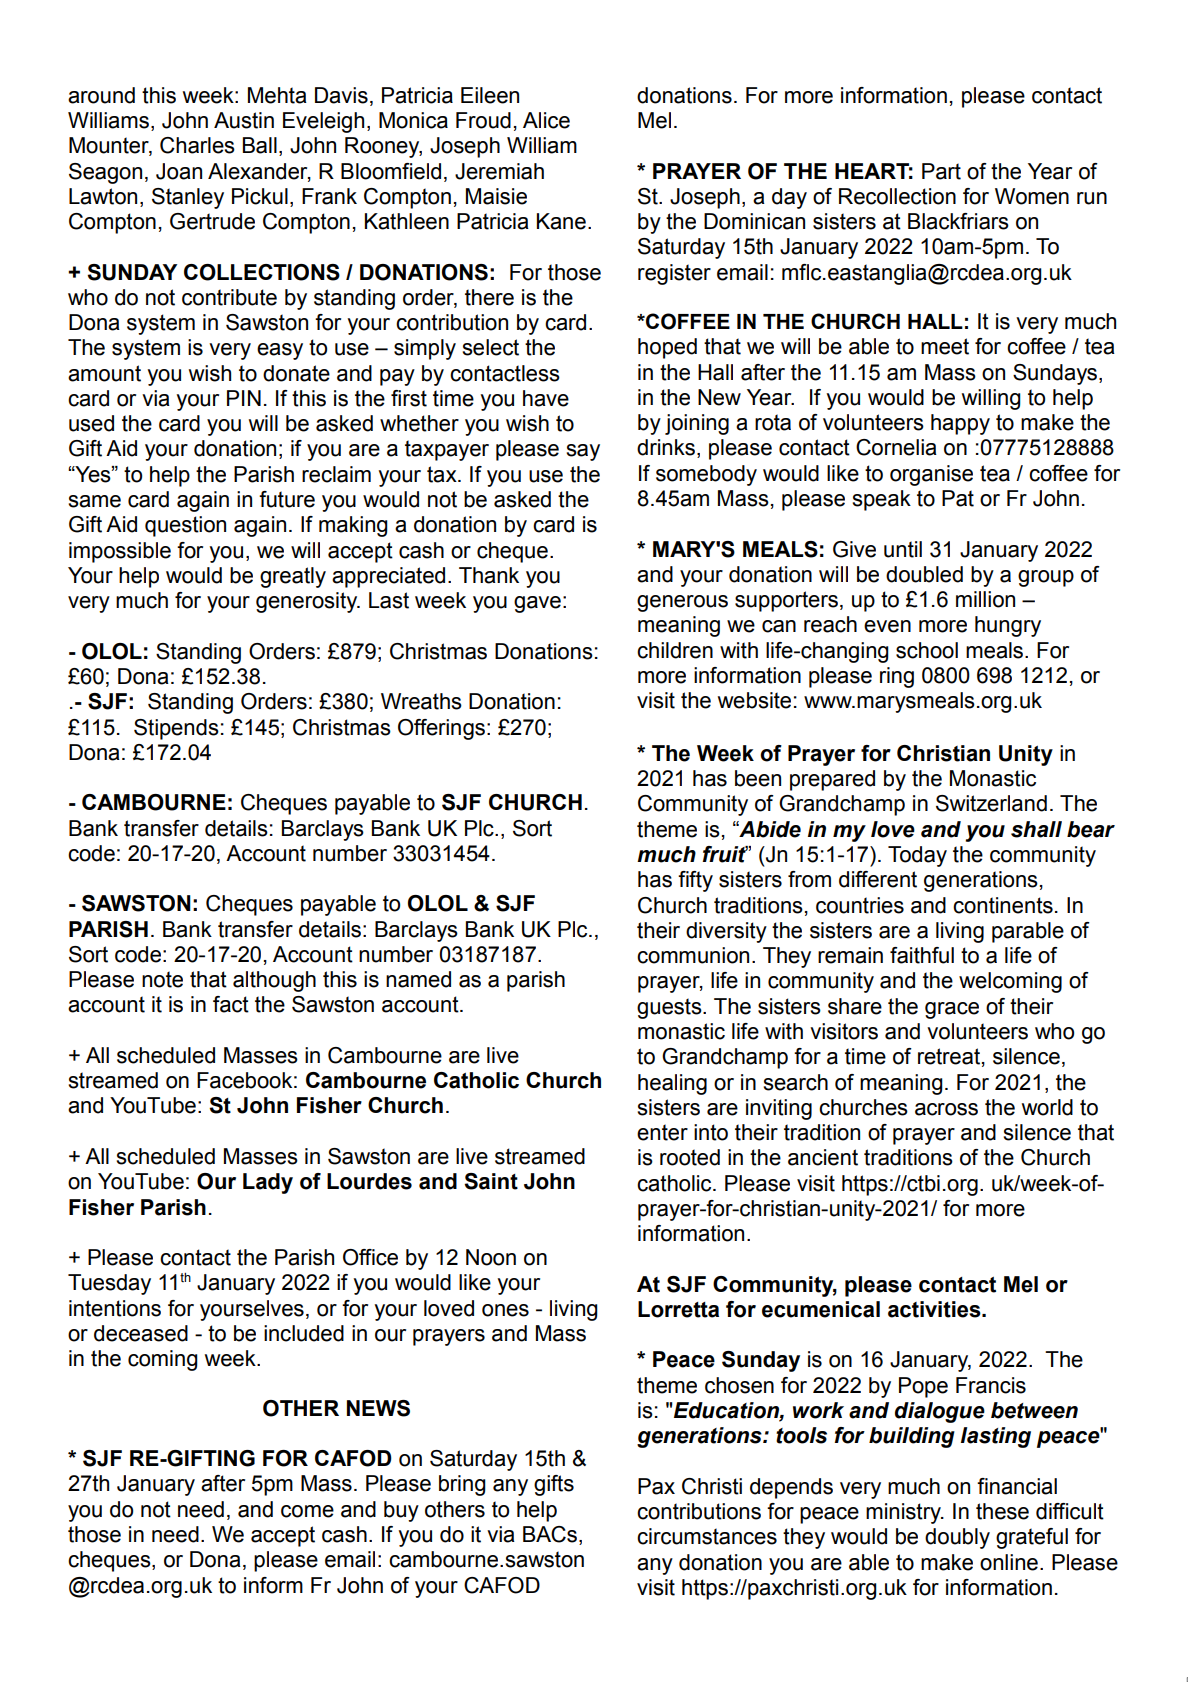 This document has width=1188, height=1682. Describe the element at coordinates (307, 1511) in the document. I see `come` at that location.
